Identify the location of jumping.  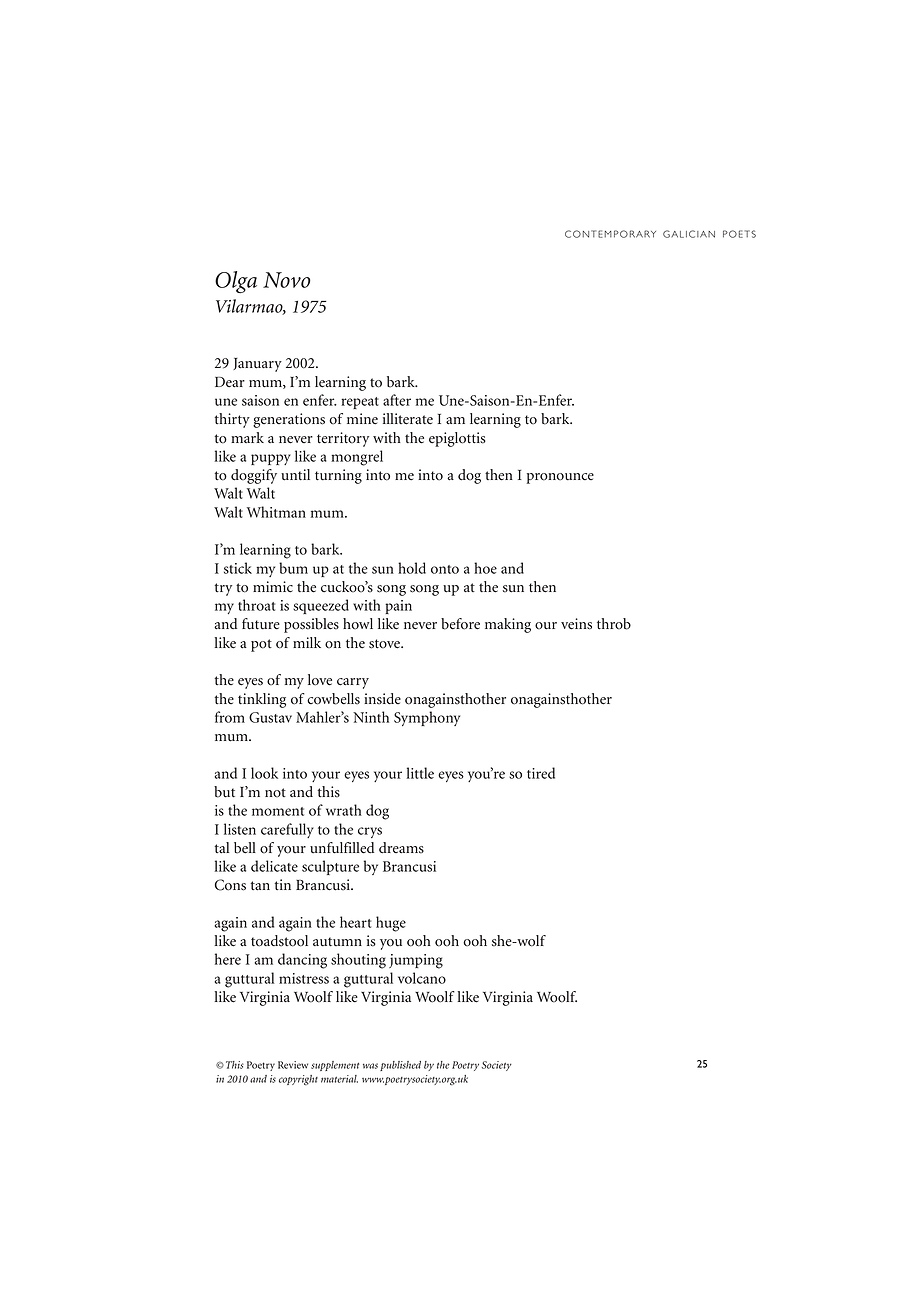
(416, 961).
